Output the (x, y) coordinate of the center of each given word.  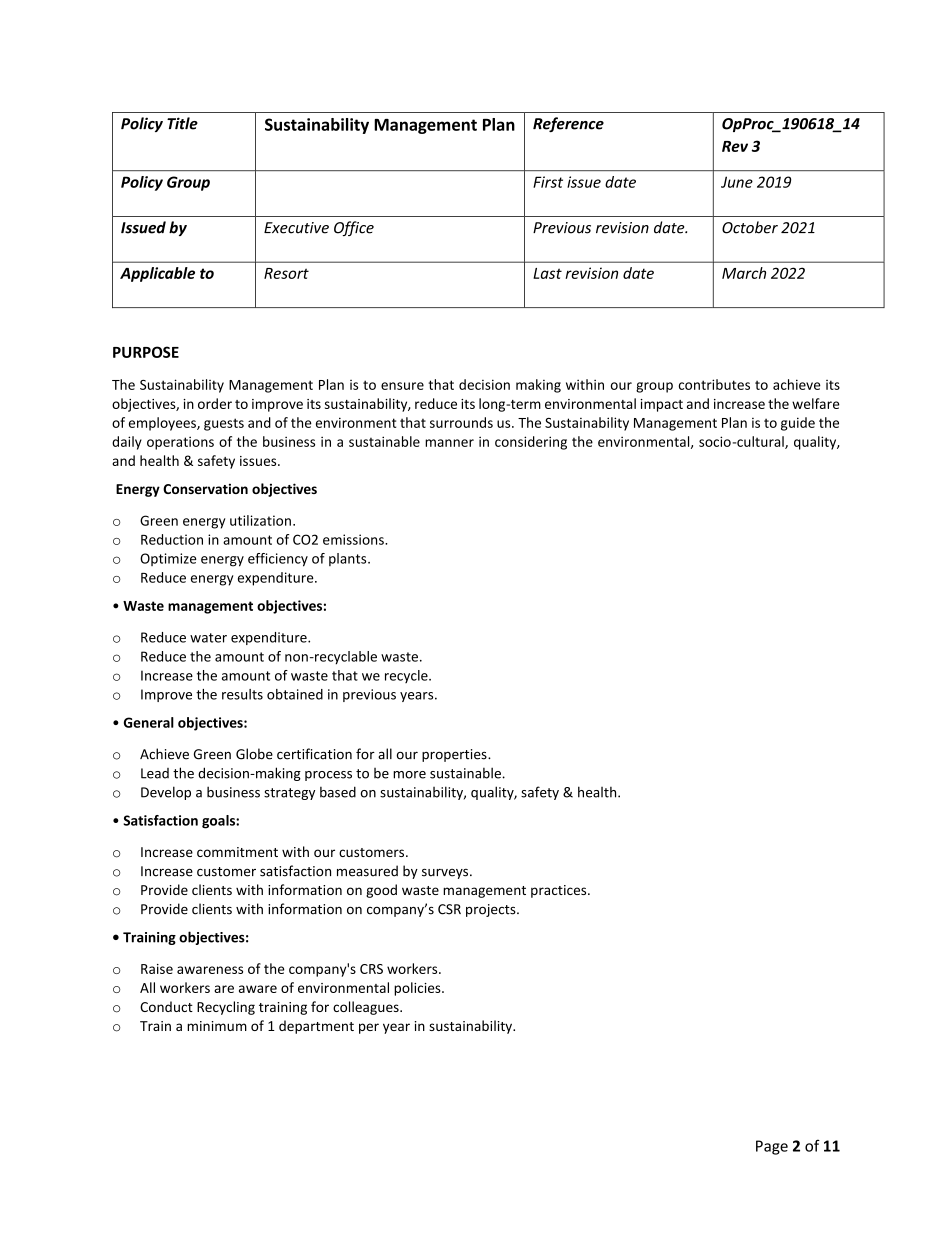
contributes (714, 384)
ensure (402, 386)
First (548, 182)
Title (182, 123)
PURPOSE (146, 352)
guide (798, 424)
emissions (354, 539)
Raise (157, 969)
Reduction (172, 539)
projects (492, 910)
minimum (217, 1026)
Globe (254, 754)
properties (455, 755)
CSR (449, 909)
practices (560, 891)
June (737, 182)
